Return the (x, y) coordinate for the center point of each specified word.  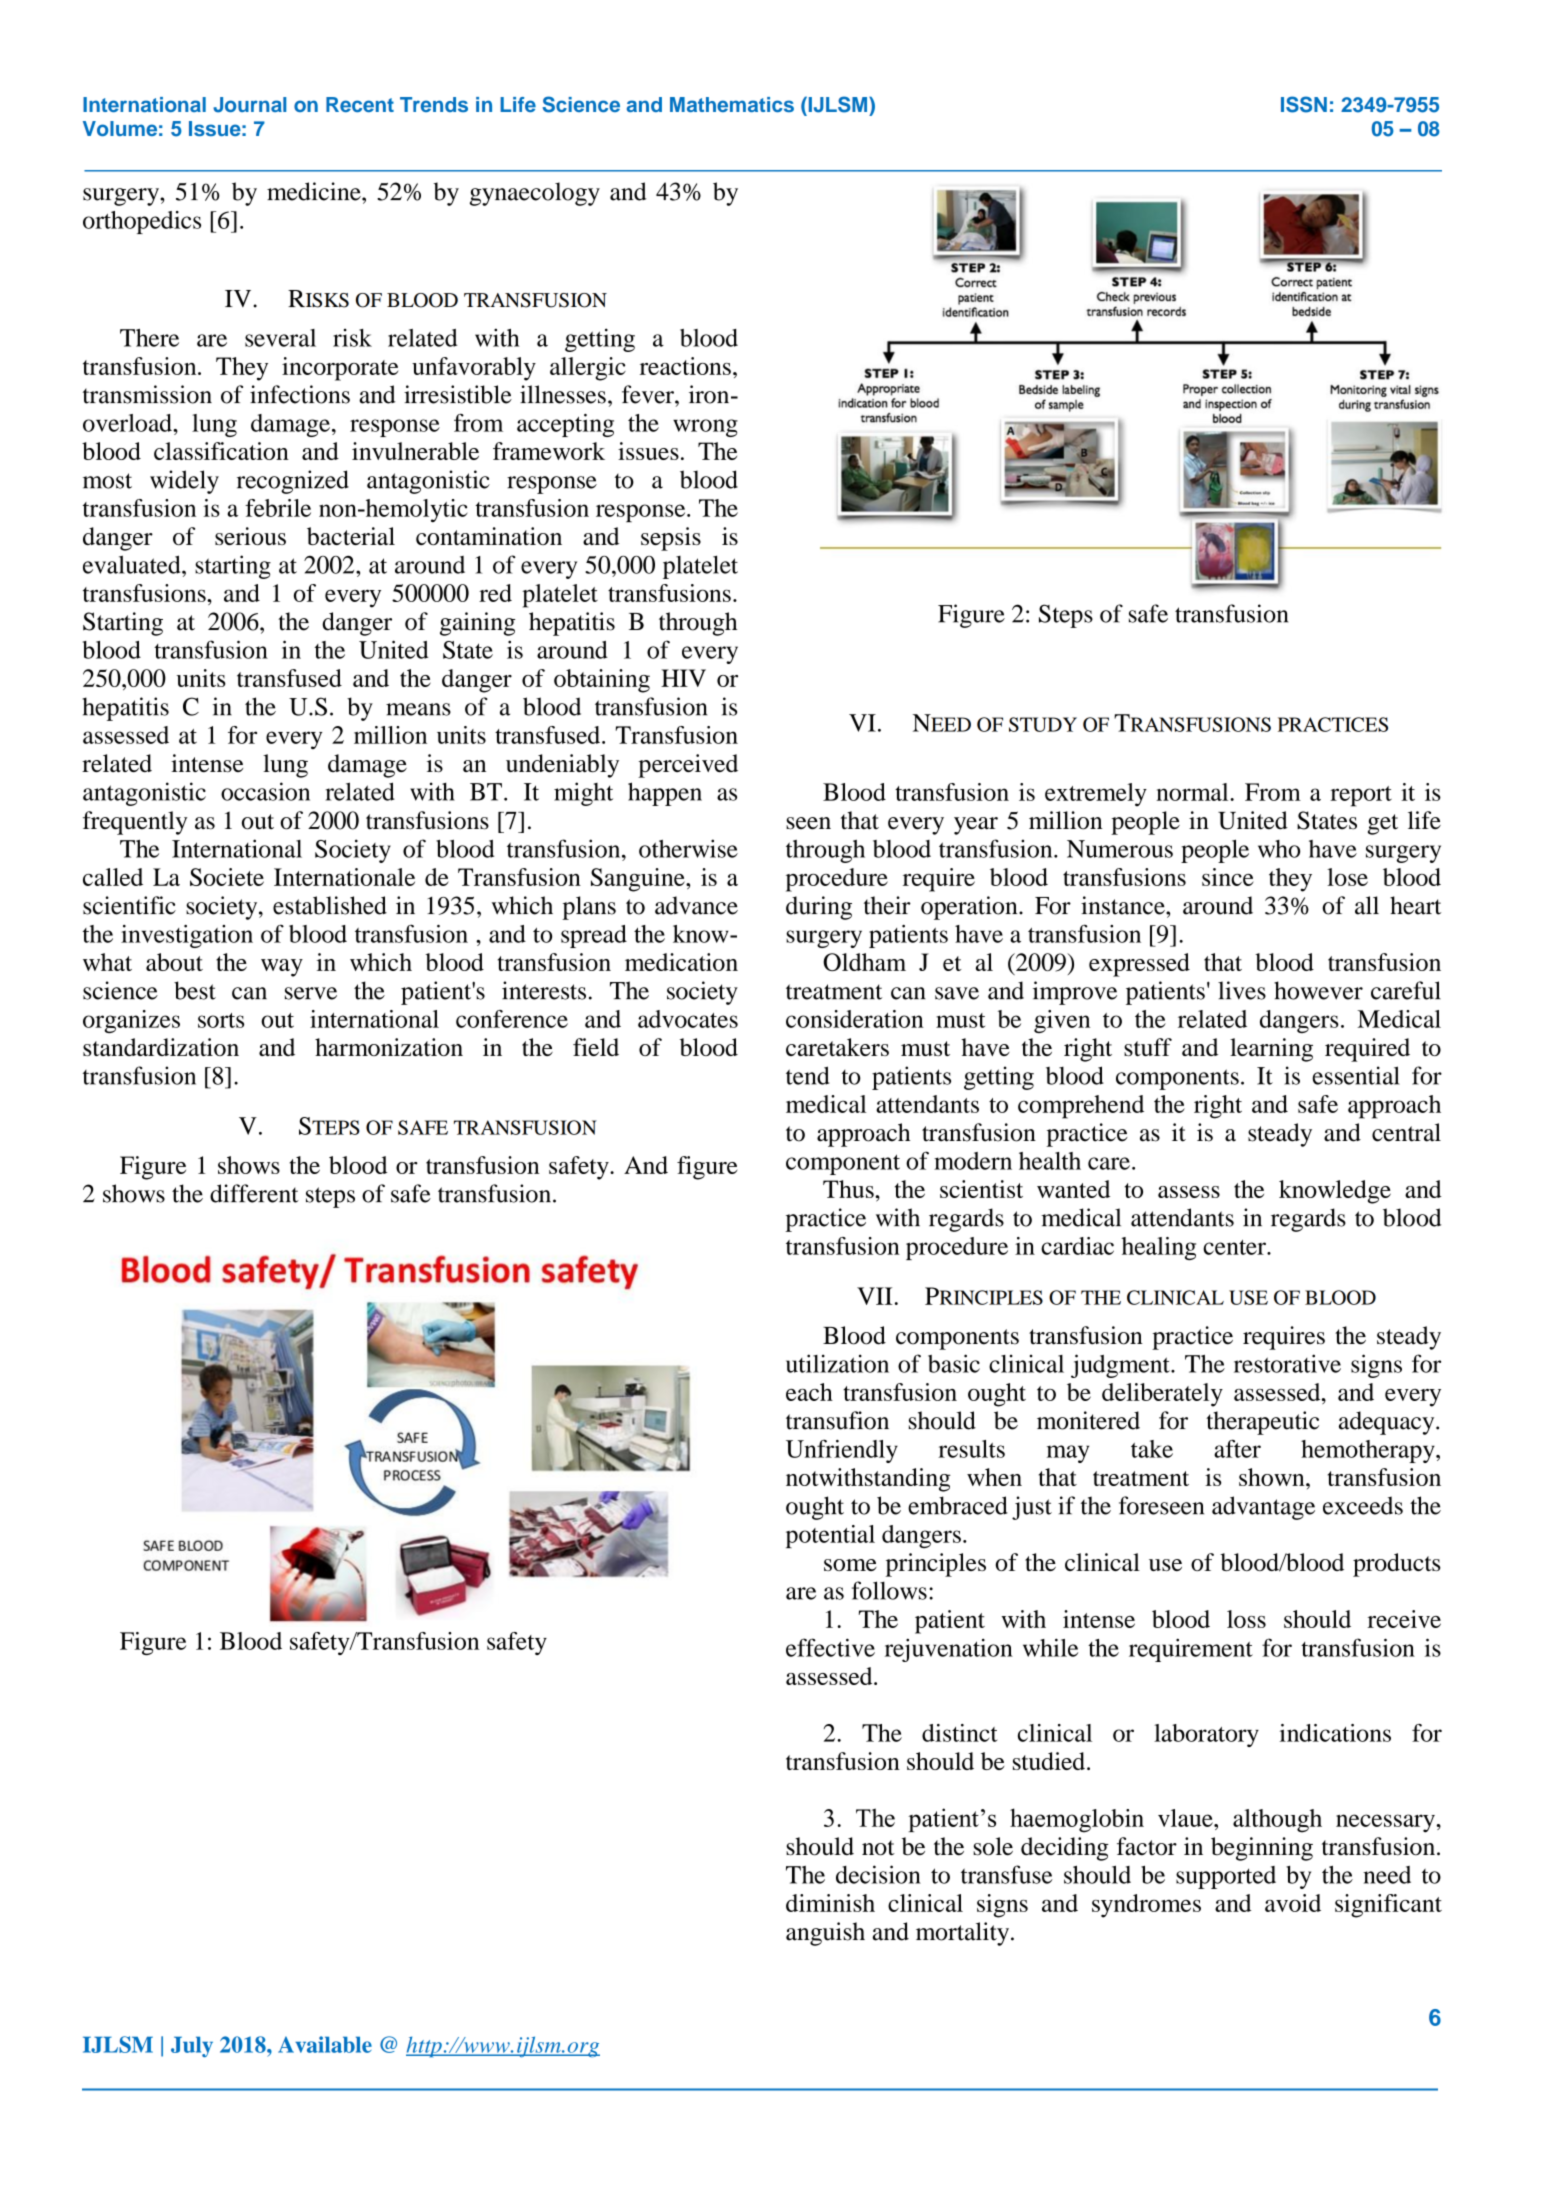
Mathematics (732, 104)
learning (1271, 1050)
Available (325, 2044)
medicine (315, 191)
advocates (688, 1019)
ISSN (1304, 104)
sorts (221, 1020)
